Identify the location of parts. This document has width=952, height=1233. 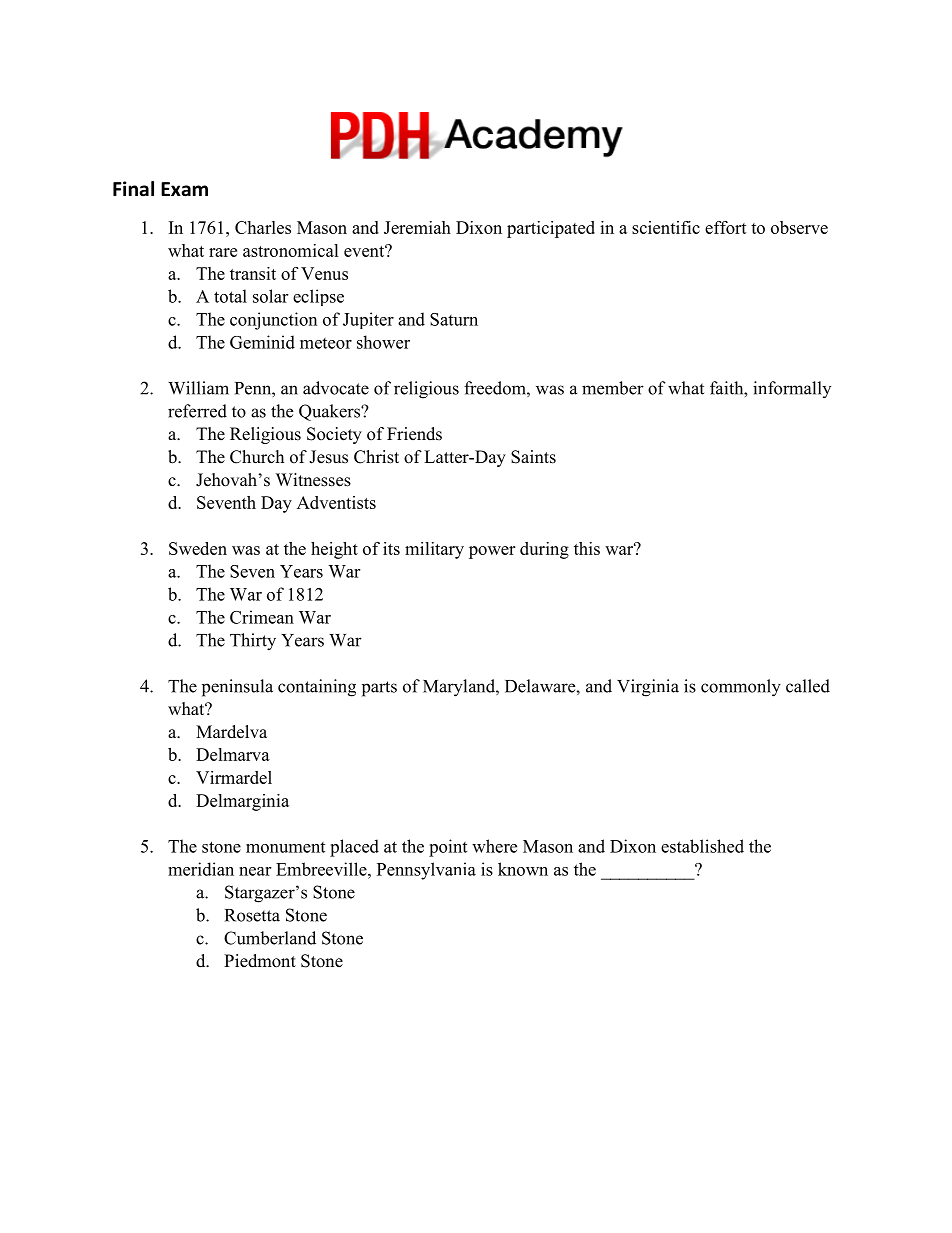
(379, 689).
